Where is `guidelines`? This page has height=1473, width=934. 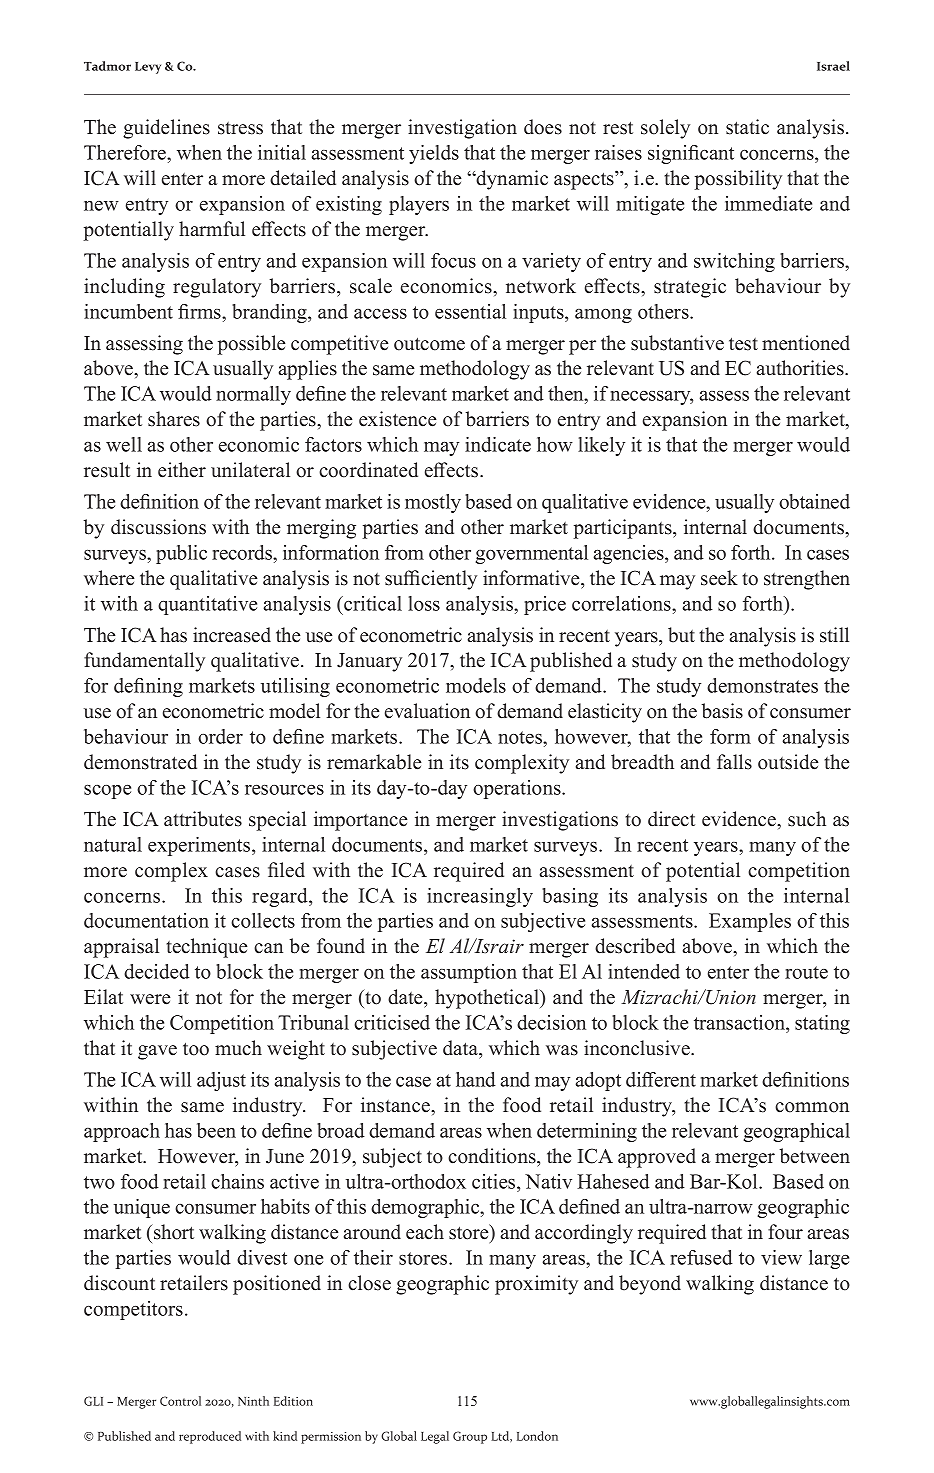
guidelines is located at coordinates (166, 129).
